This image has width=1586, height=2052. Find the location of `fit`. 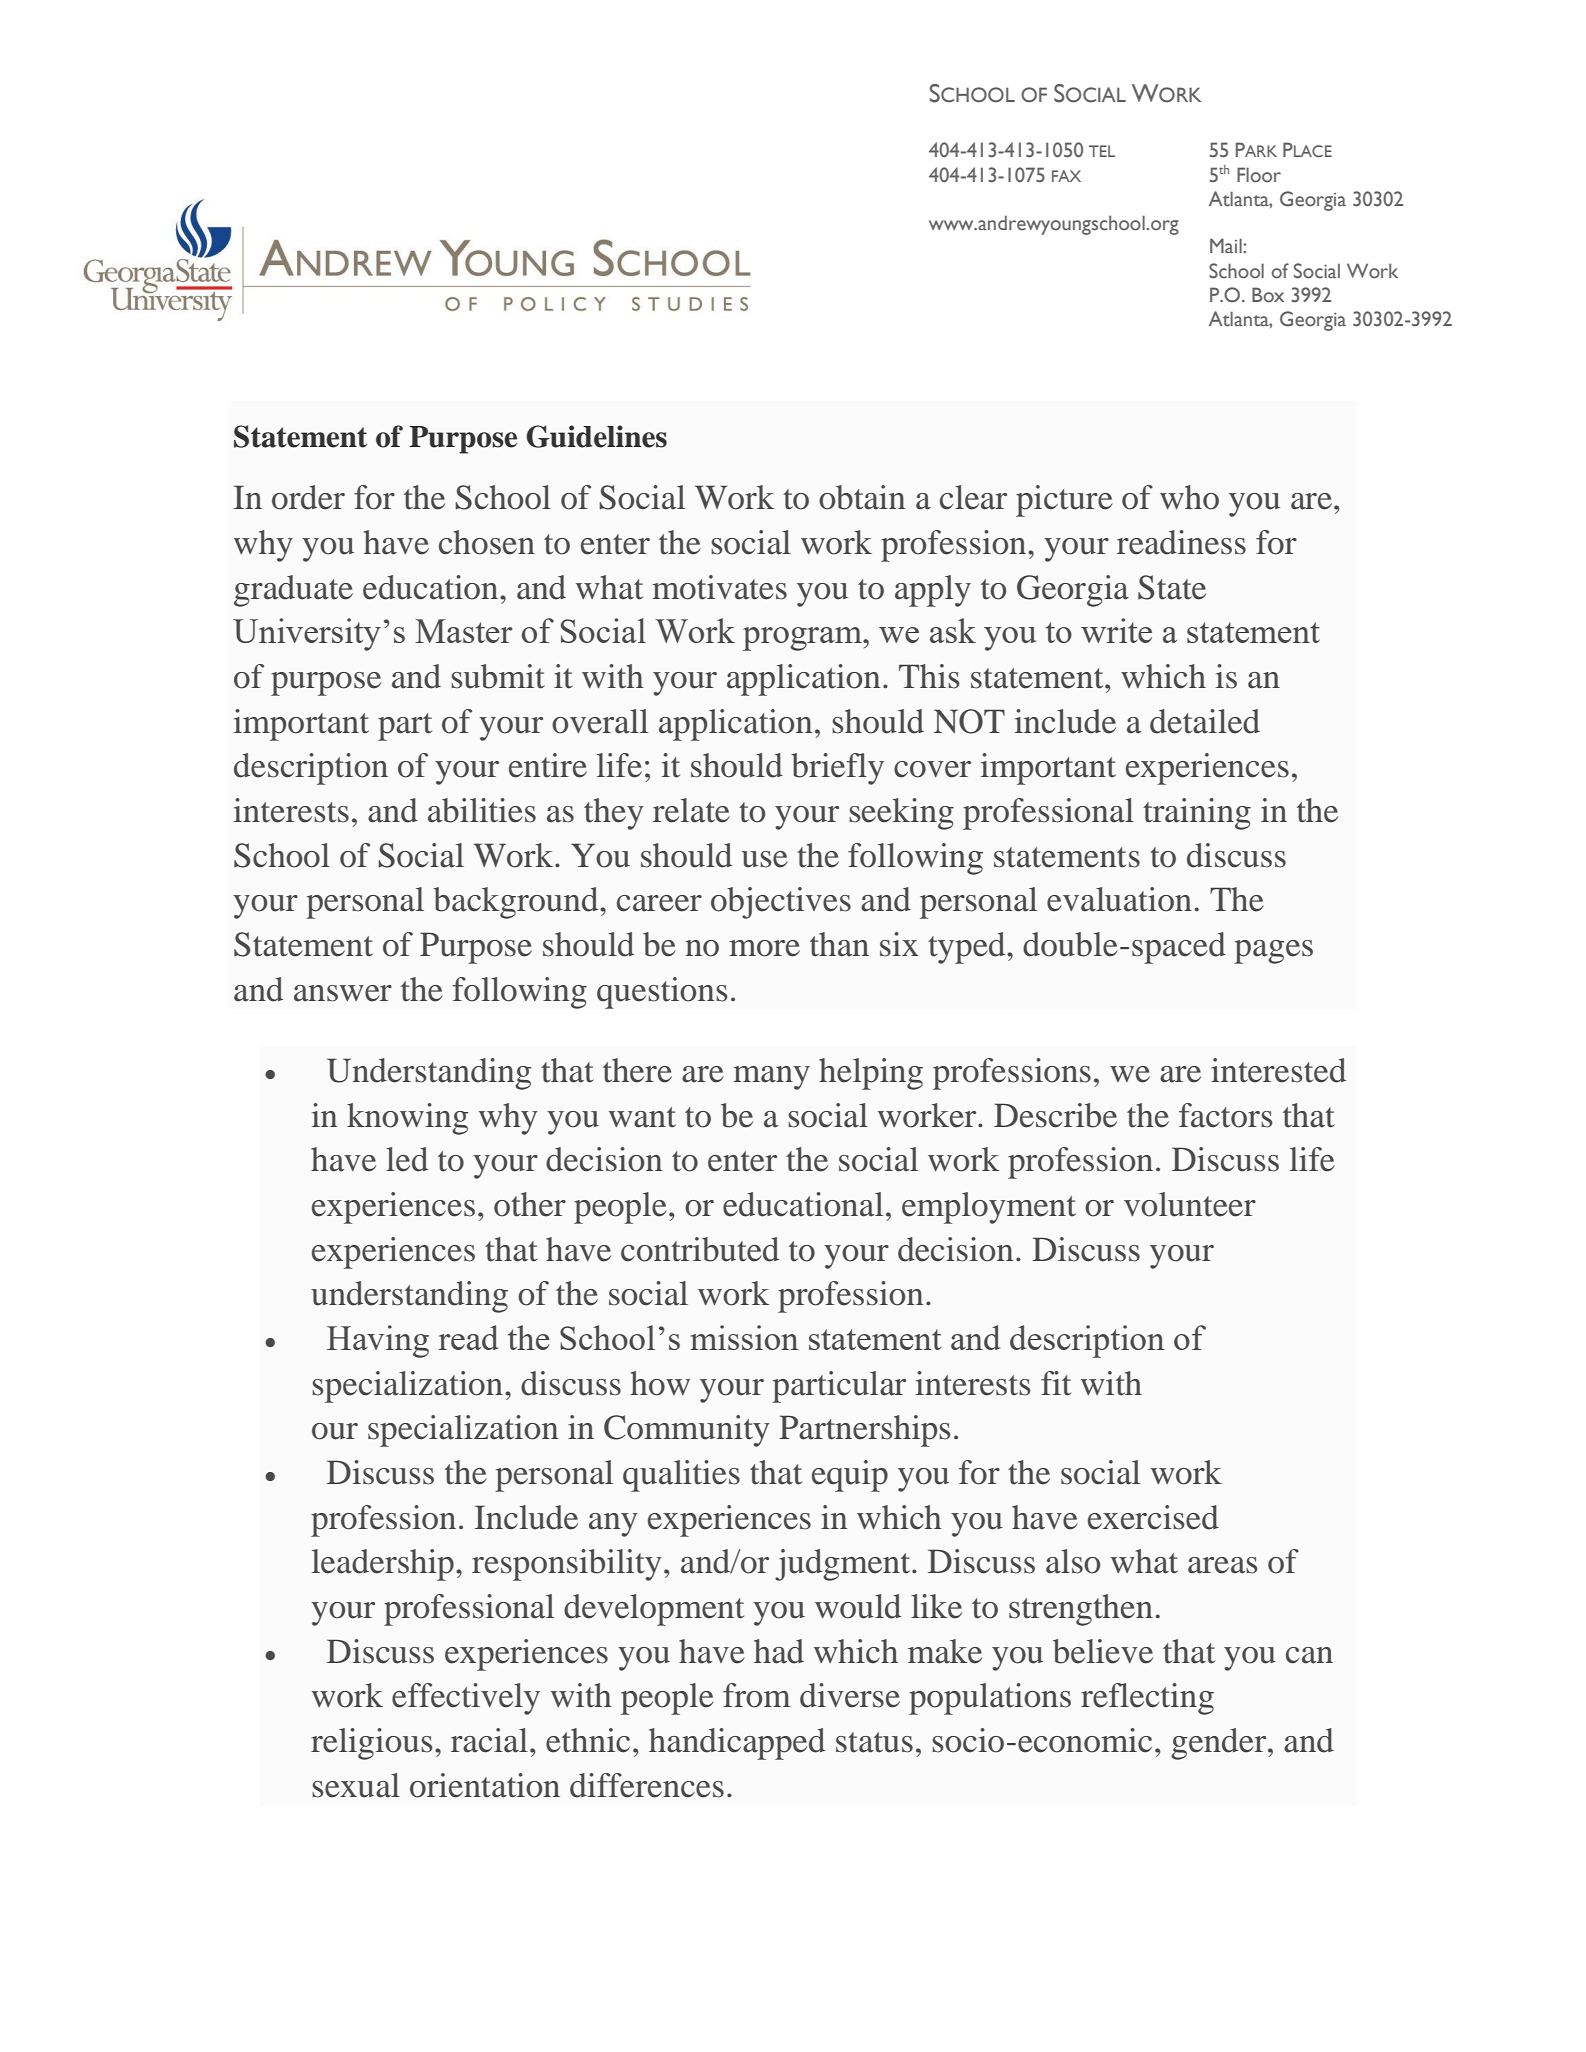

fit is located at coordinates (1056, 1383).
